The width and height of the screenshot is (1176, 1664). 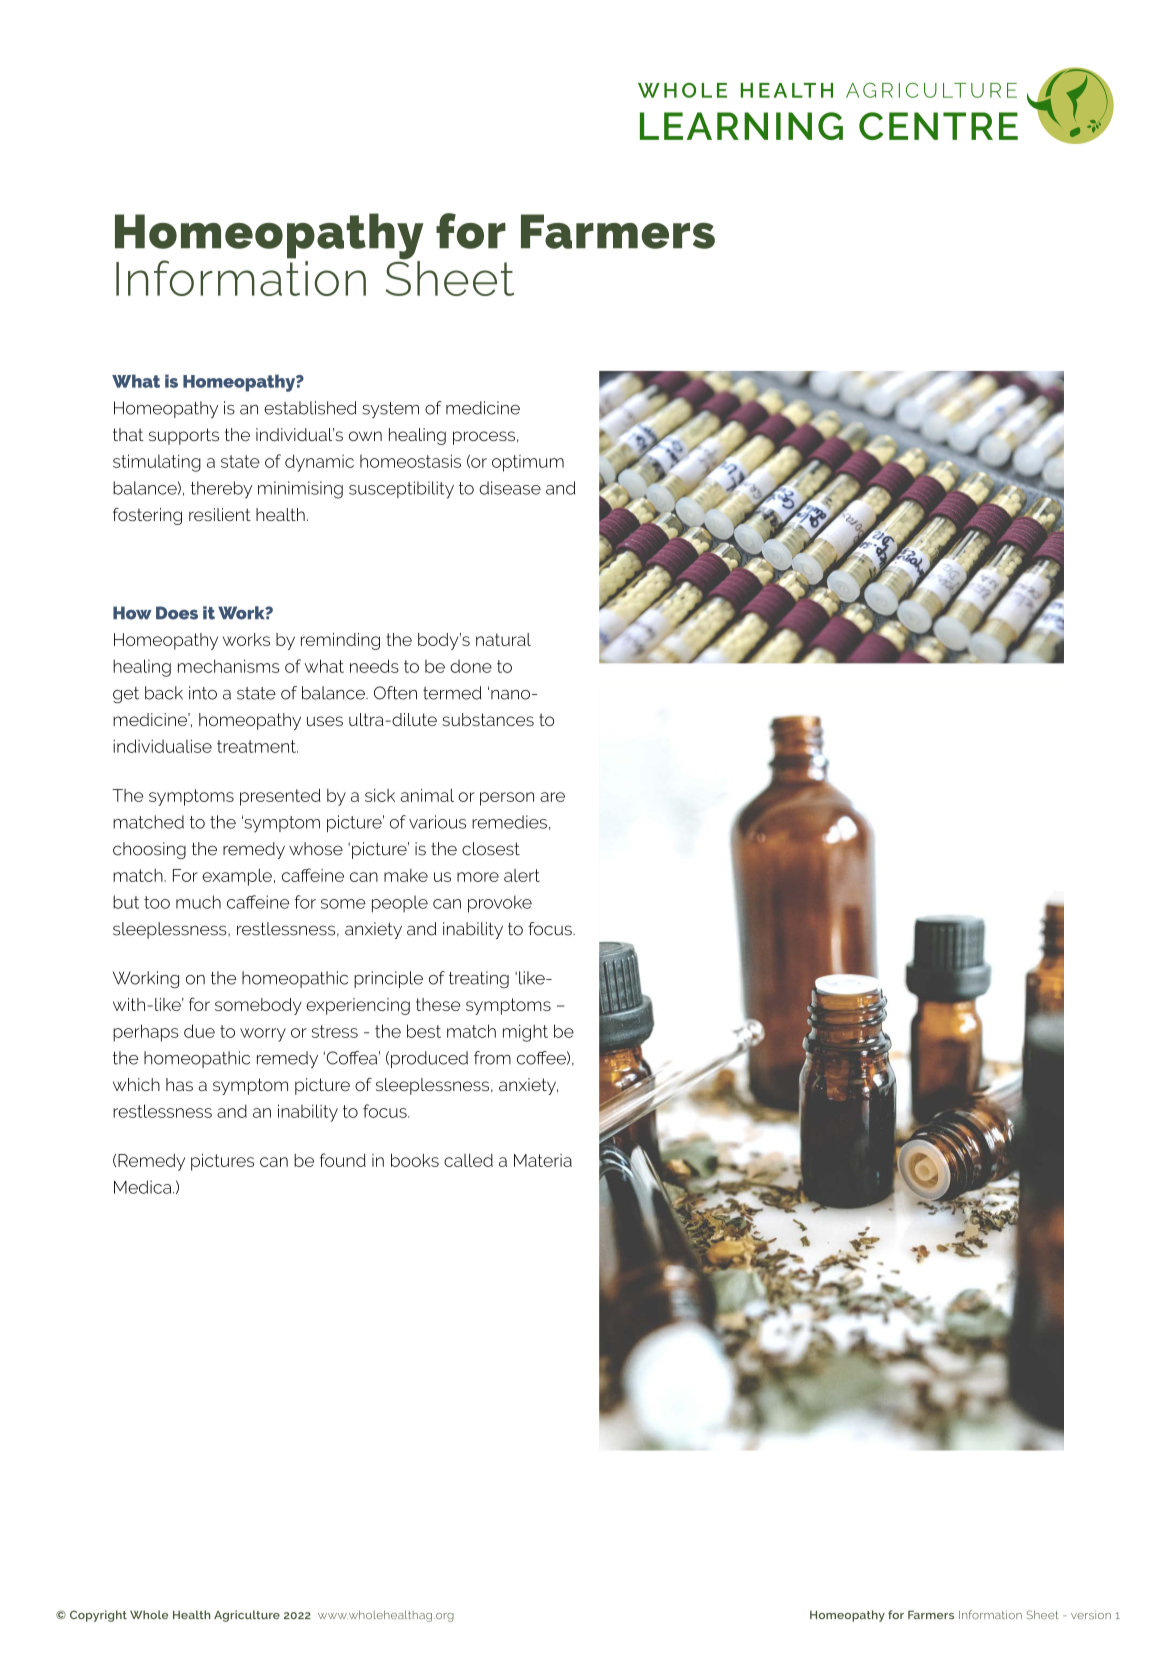 I want to click on are, so click(x=552, y=797).
